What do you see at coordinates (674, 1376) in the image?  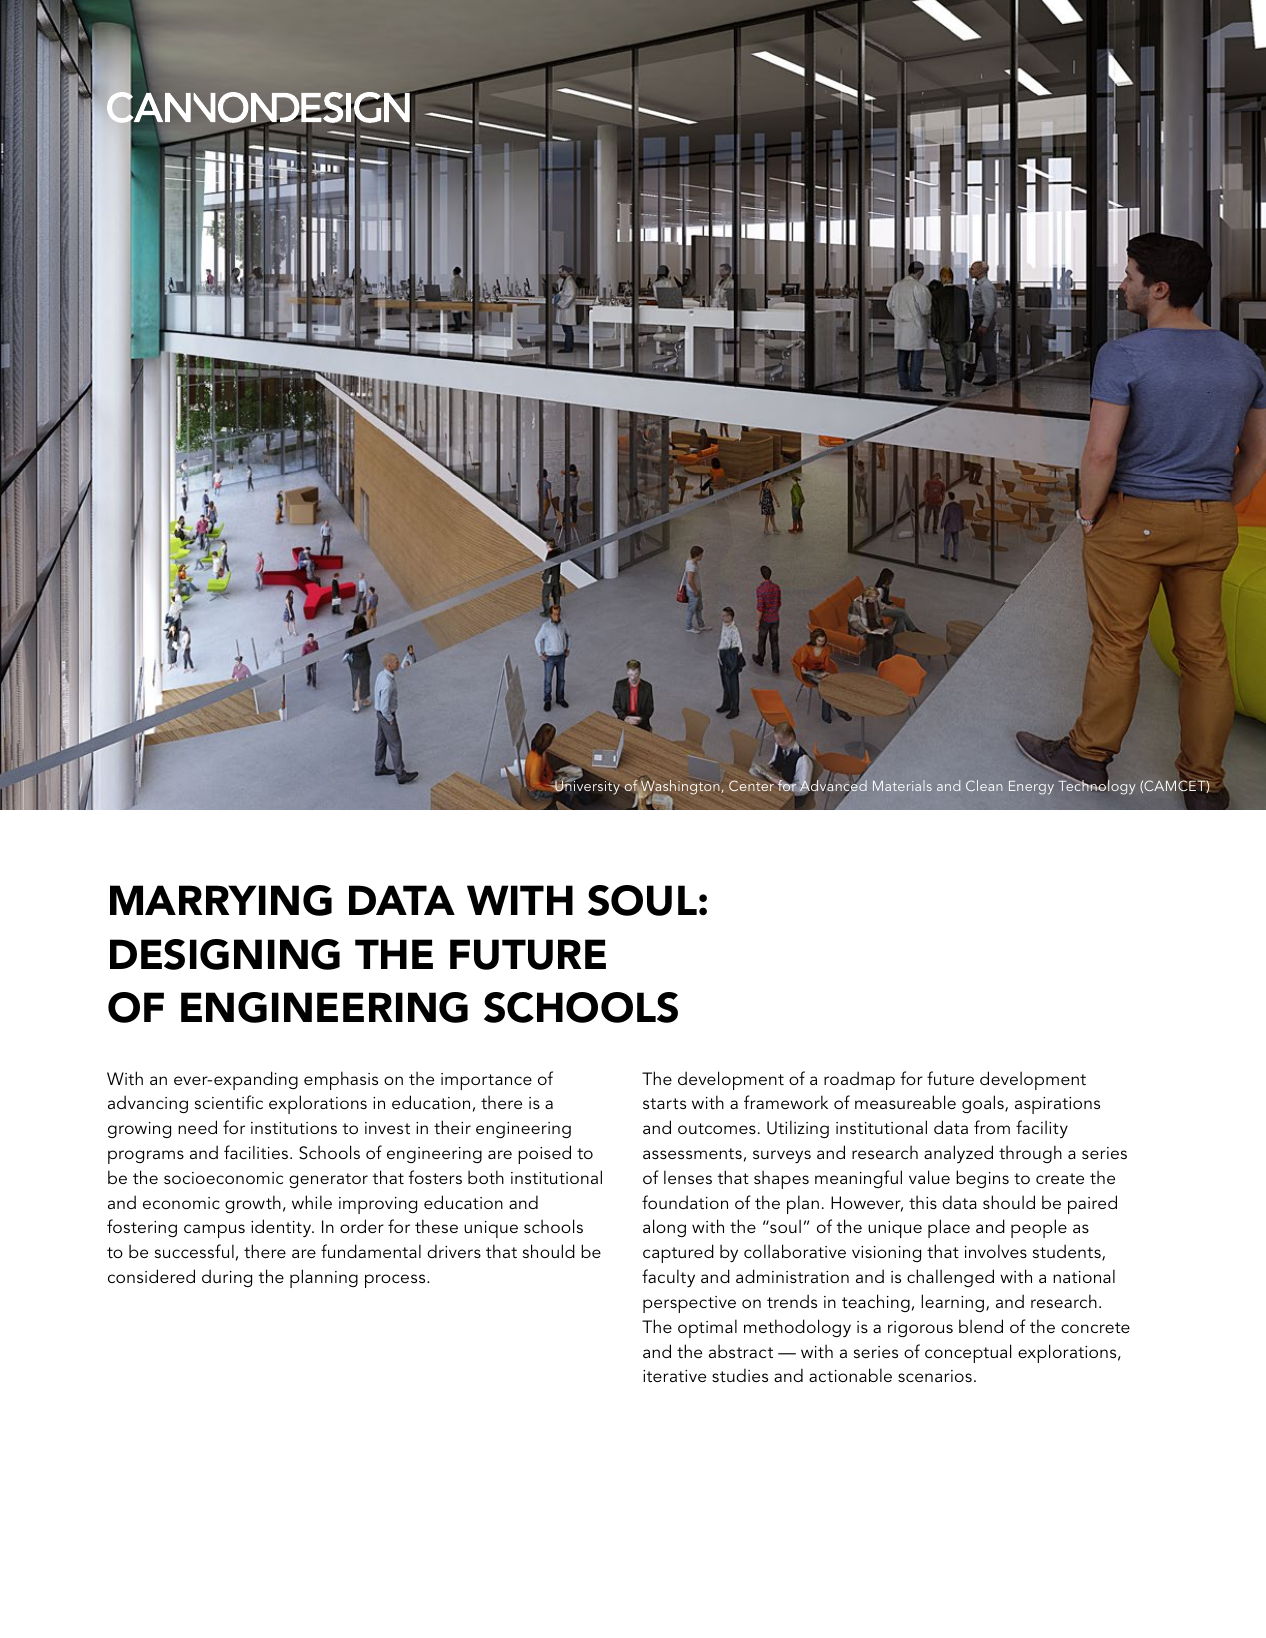 I see `iterative` at bounding box center [674, 1376].
